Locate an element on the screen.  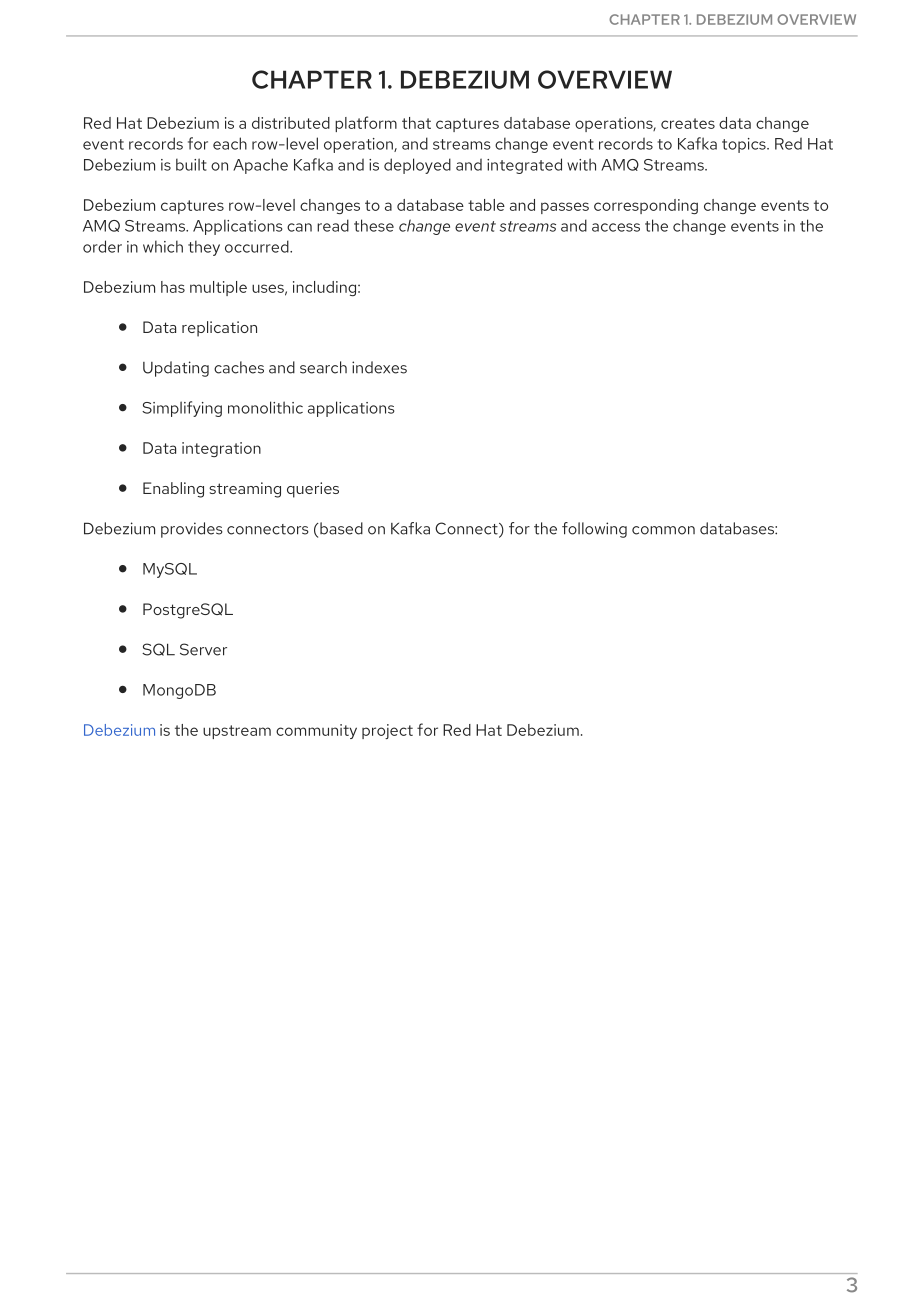
project is located at coordinates (387, 731).
